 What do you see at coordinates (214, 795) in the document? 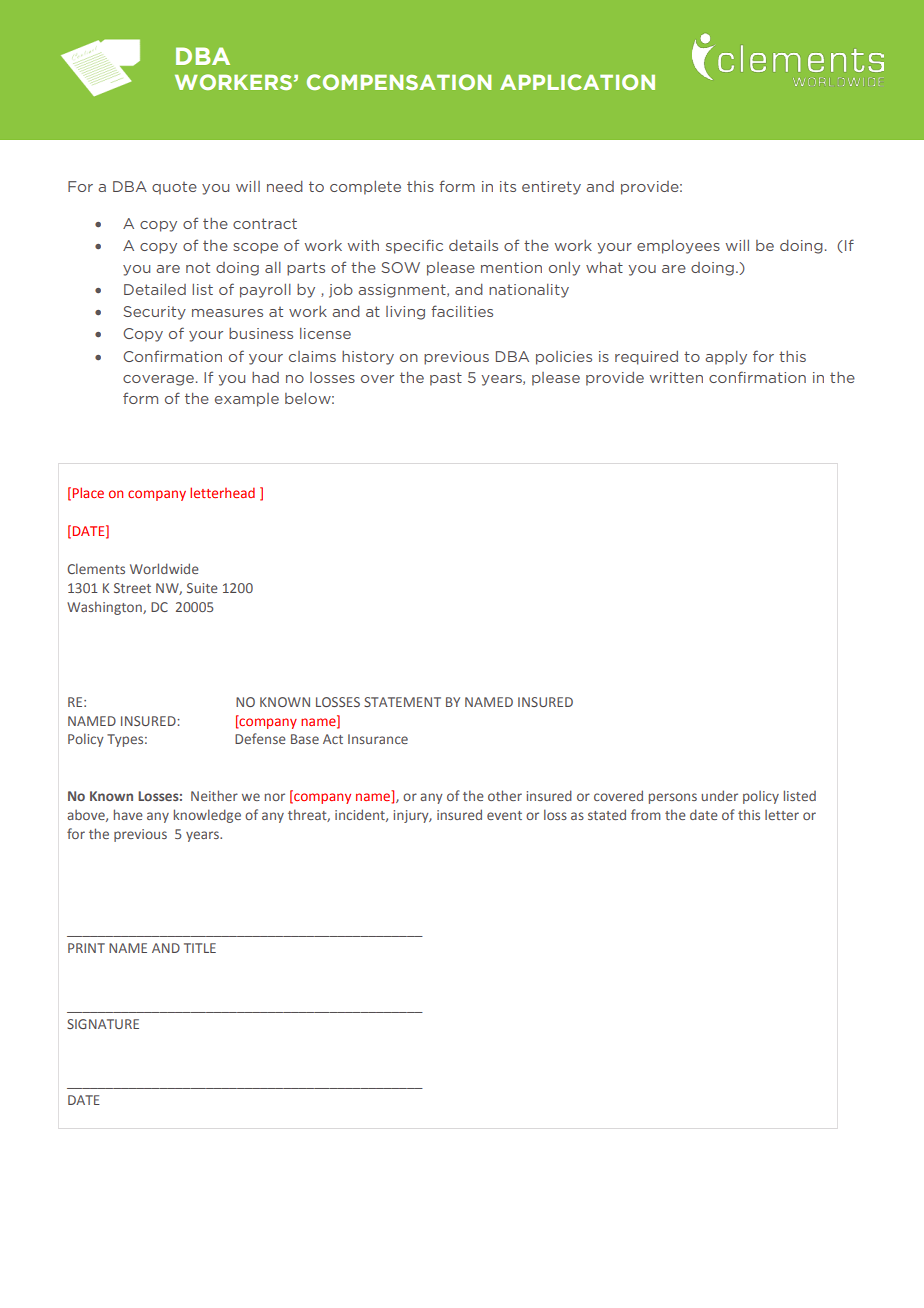
I see `Neither` at bounding box center [214, 795].
